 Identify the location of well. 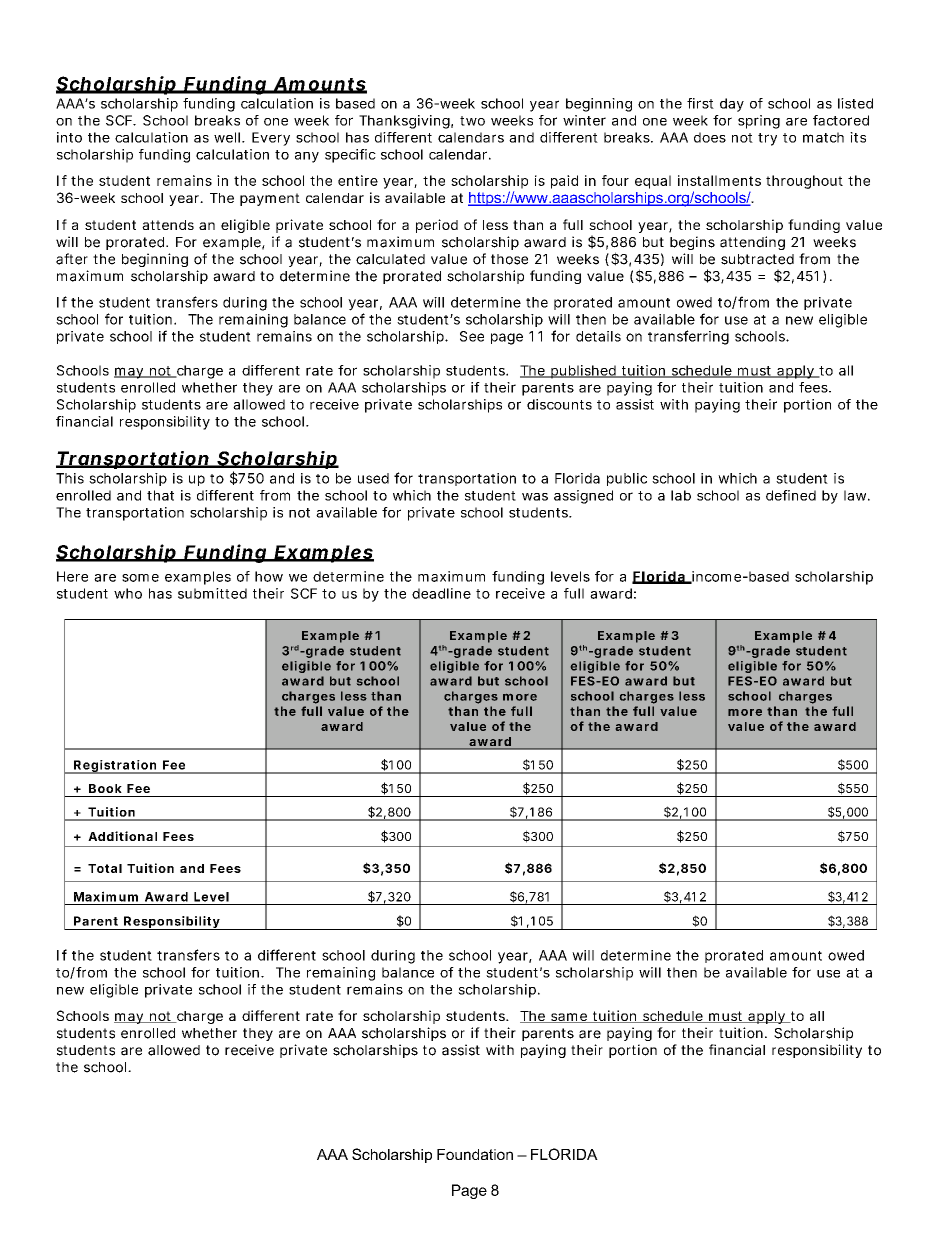
(227, 137).
